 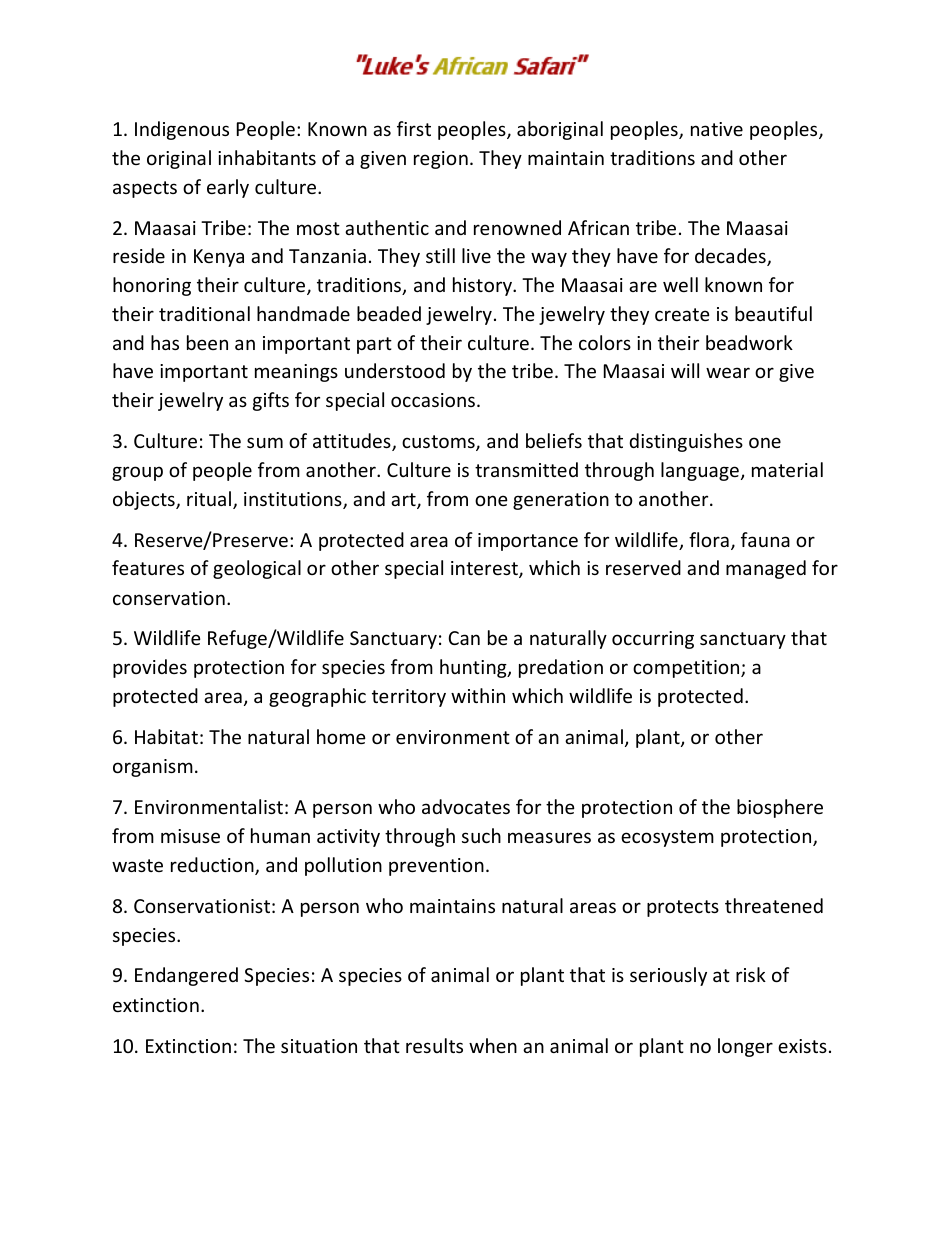 I want to click on Endangered, so click(x=186, y=976).
